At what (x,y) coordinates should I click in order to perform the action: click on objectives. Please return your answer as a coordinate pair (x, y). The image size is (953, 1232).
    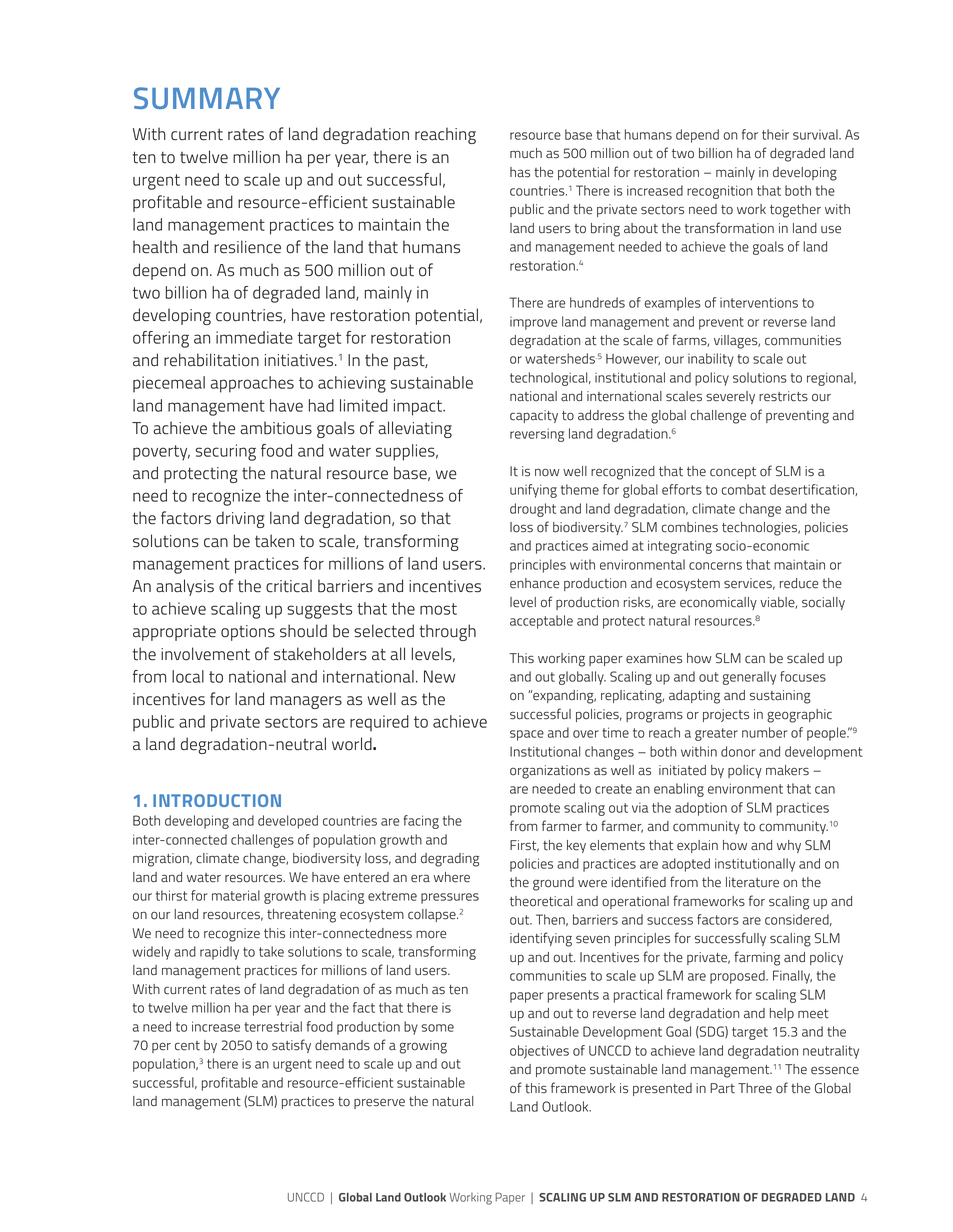
    Looking at the image, I should click on (539, 1052).
